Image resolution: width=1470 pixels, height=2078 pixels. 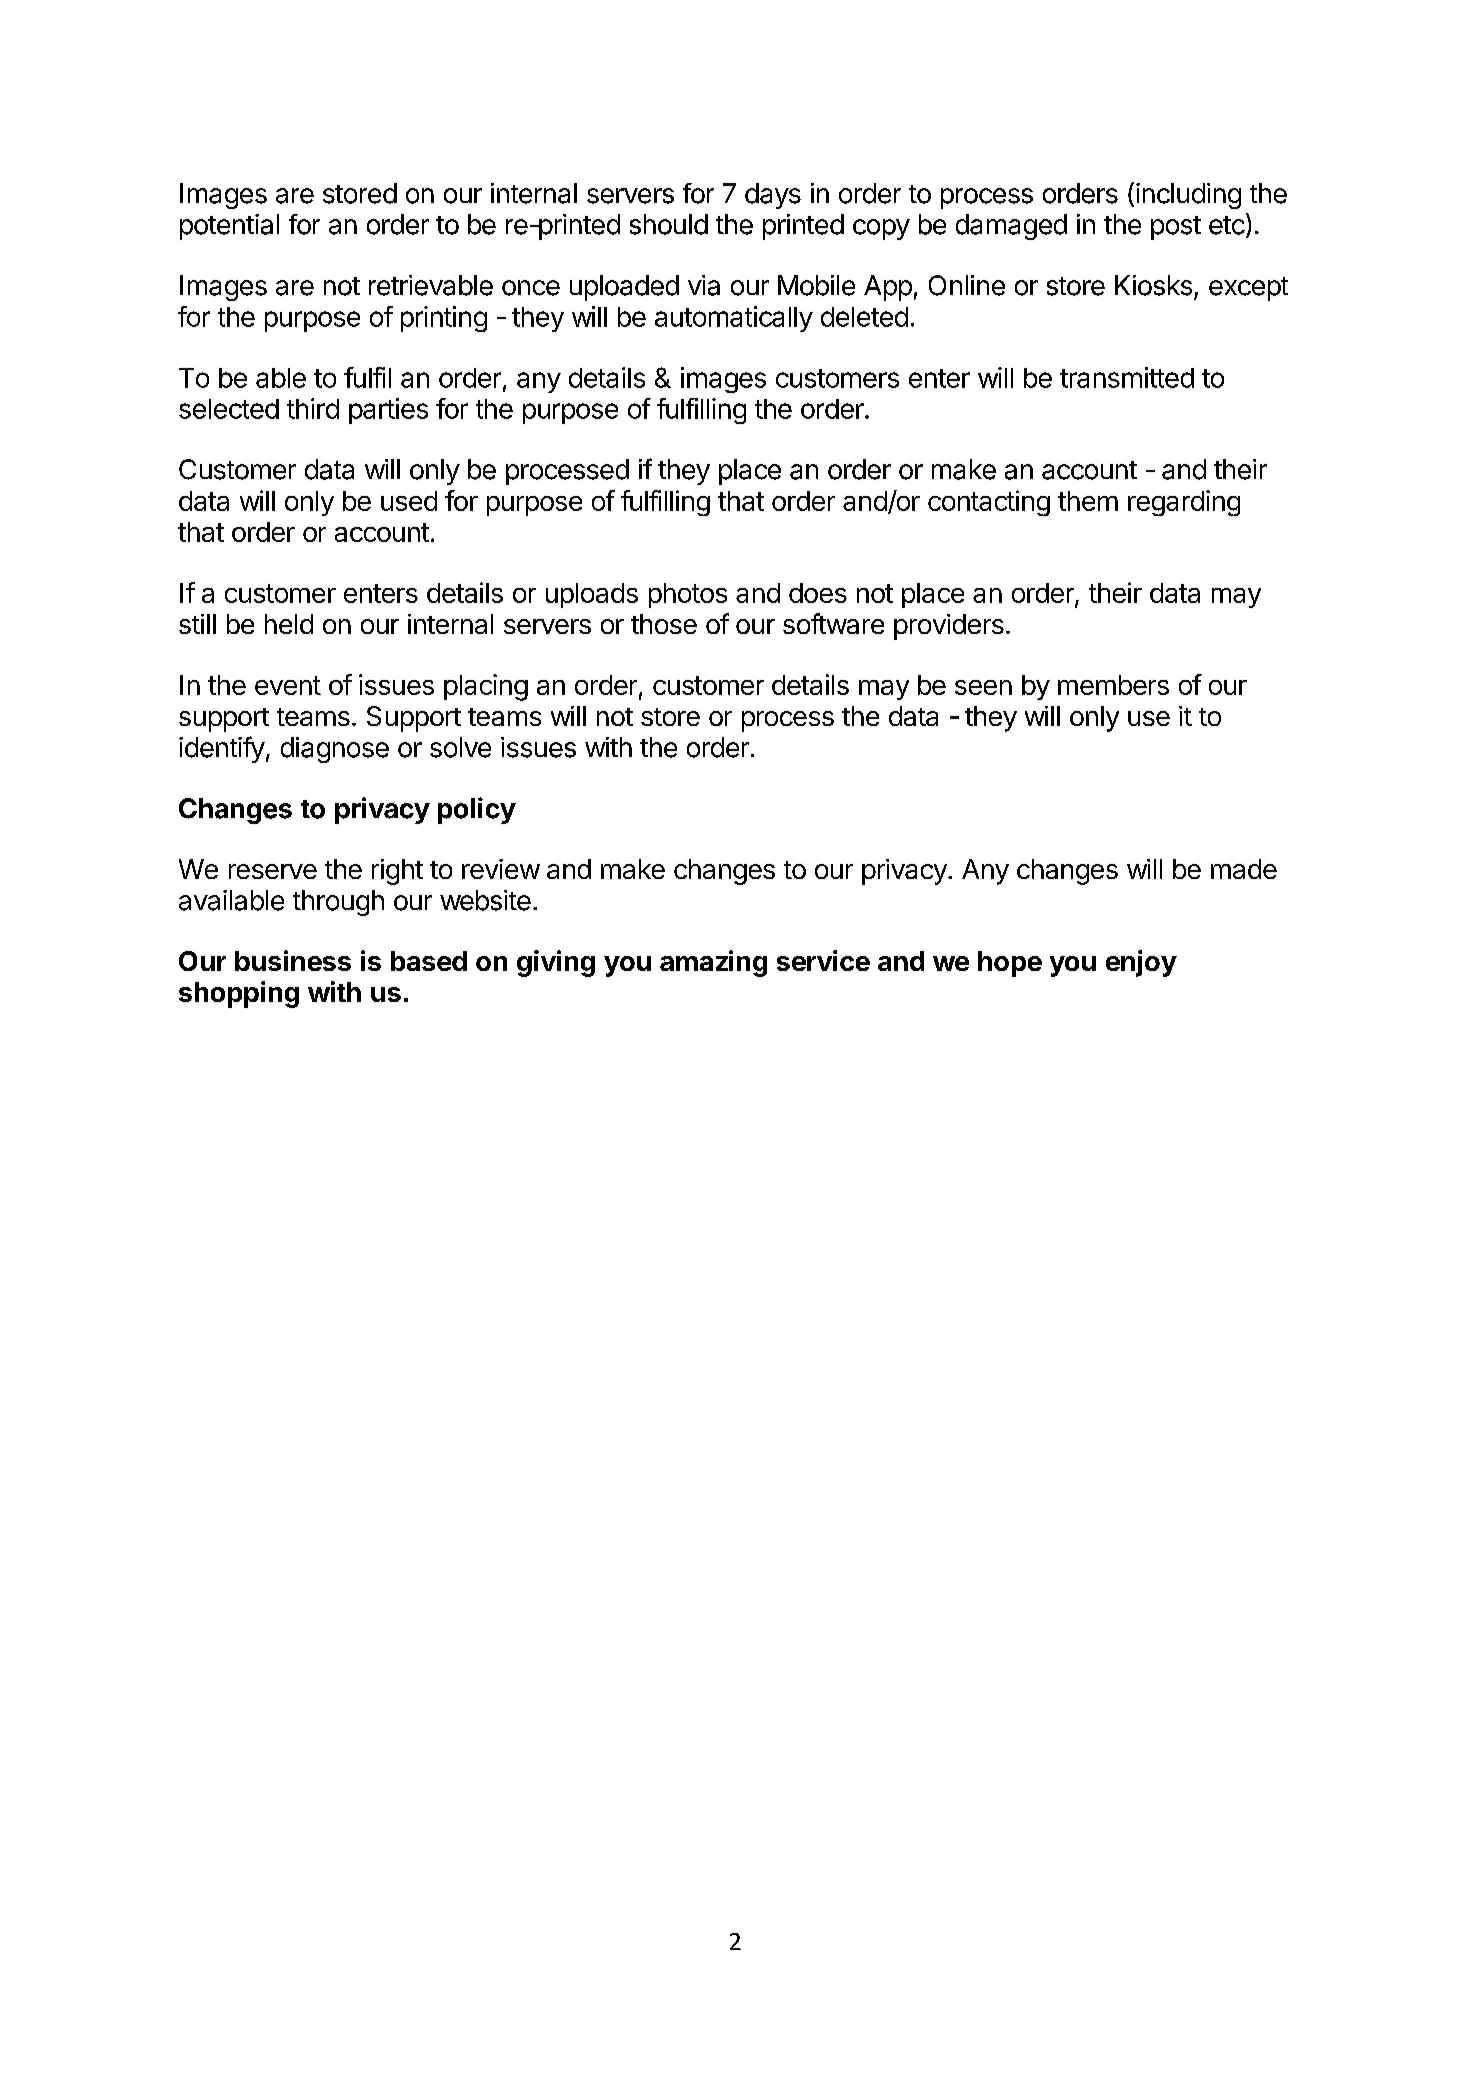 What do you see at coordinates (289, 624) in the screenshot?
I see `held` at bounding box center [289, 624].
